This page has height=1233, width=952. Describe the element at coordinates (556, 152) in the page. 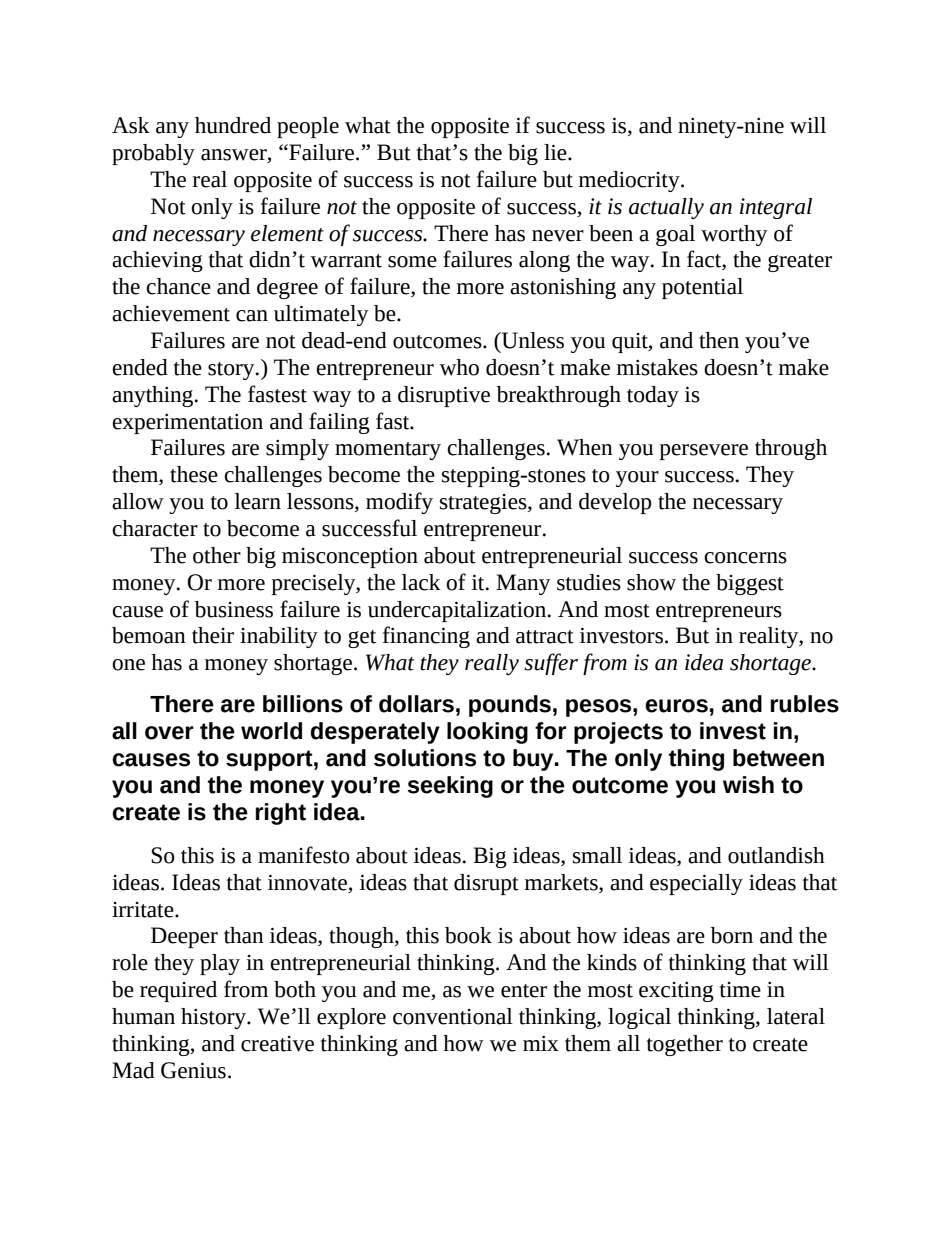

I see `lie` at that location.
